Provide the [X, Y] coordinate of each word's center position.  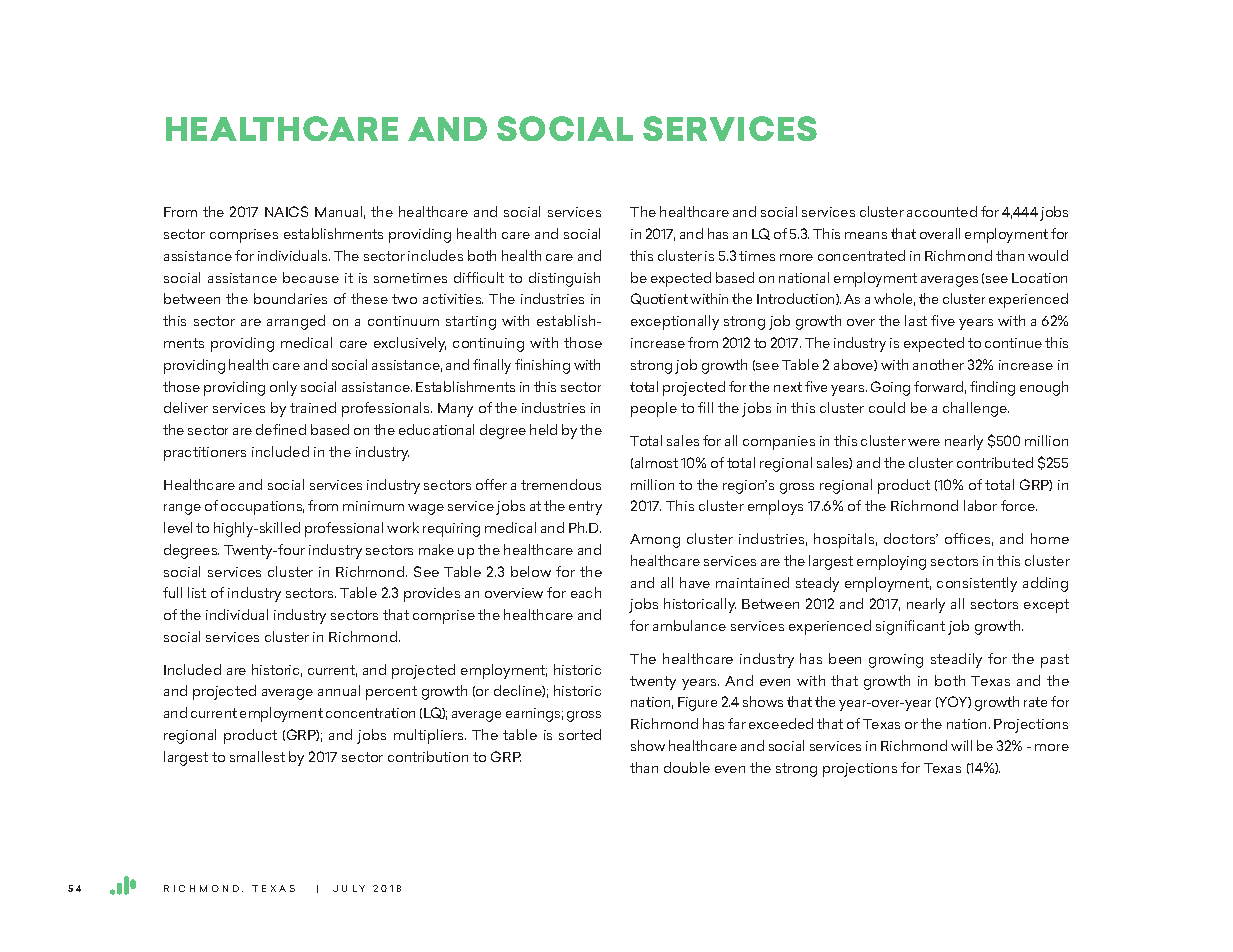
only [283, 388]
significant [910, 627]
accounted [942, 211]
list [197, 592]
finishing [542, 366]
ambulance [689, 625]
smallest [257, 756]
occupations [262, 508]
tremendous [561, 484]
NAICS [286, 211]
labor [980, 505]
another [938, 364]
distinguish [564, 279]
